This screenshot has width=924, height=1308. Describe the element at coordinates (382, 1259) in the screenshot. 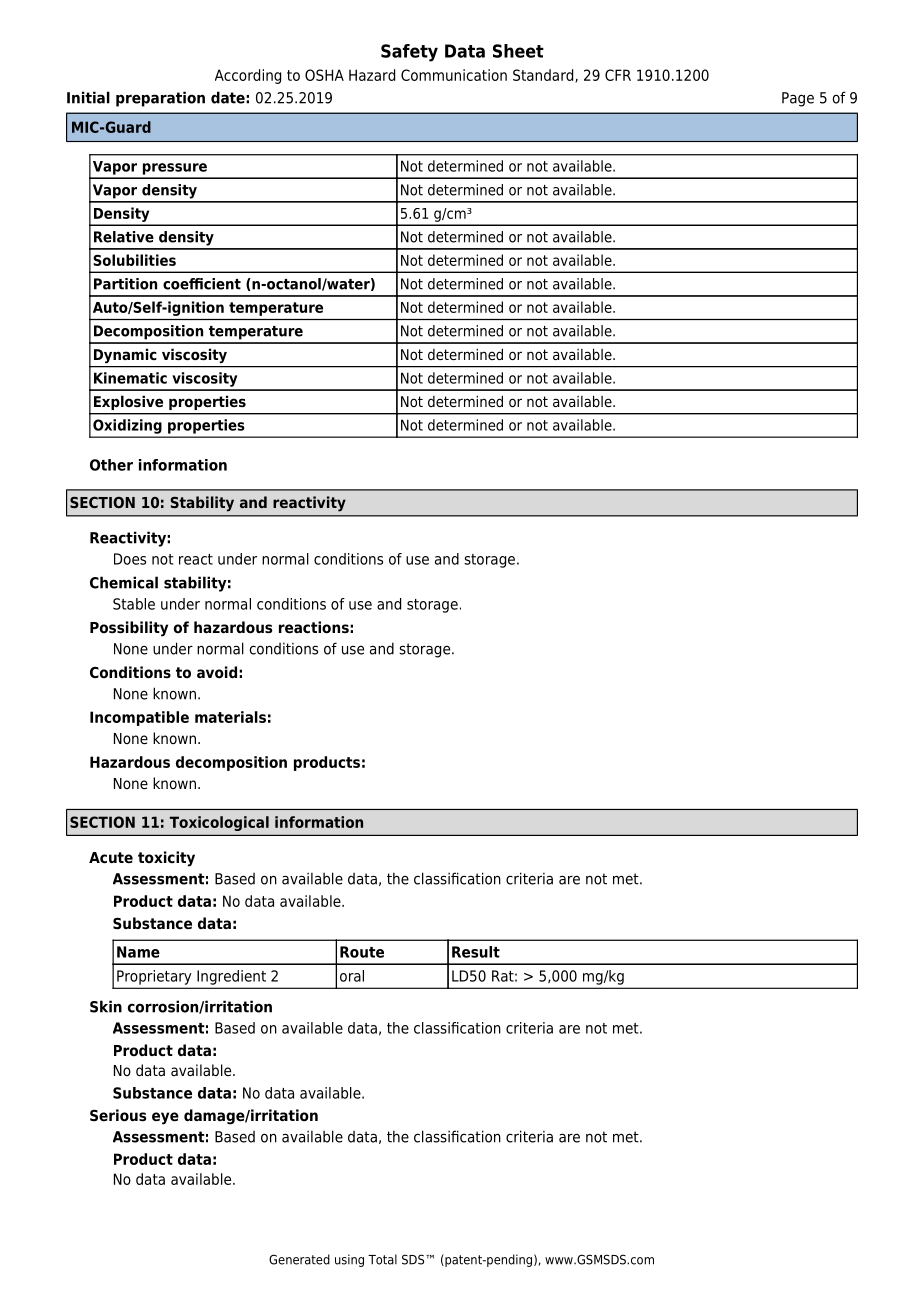

I see `Total` at that location.
